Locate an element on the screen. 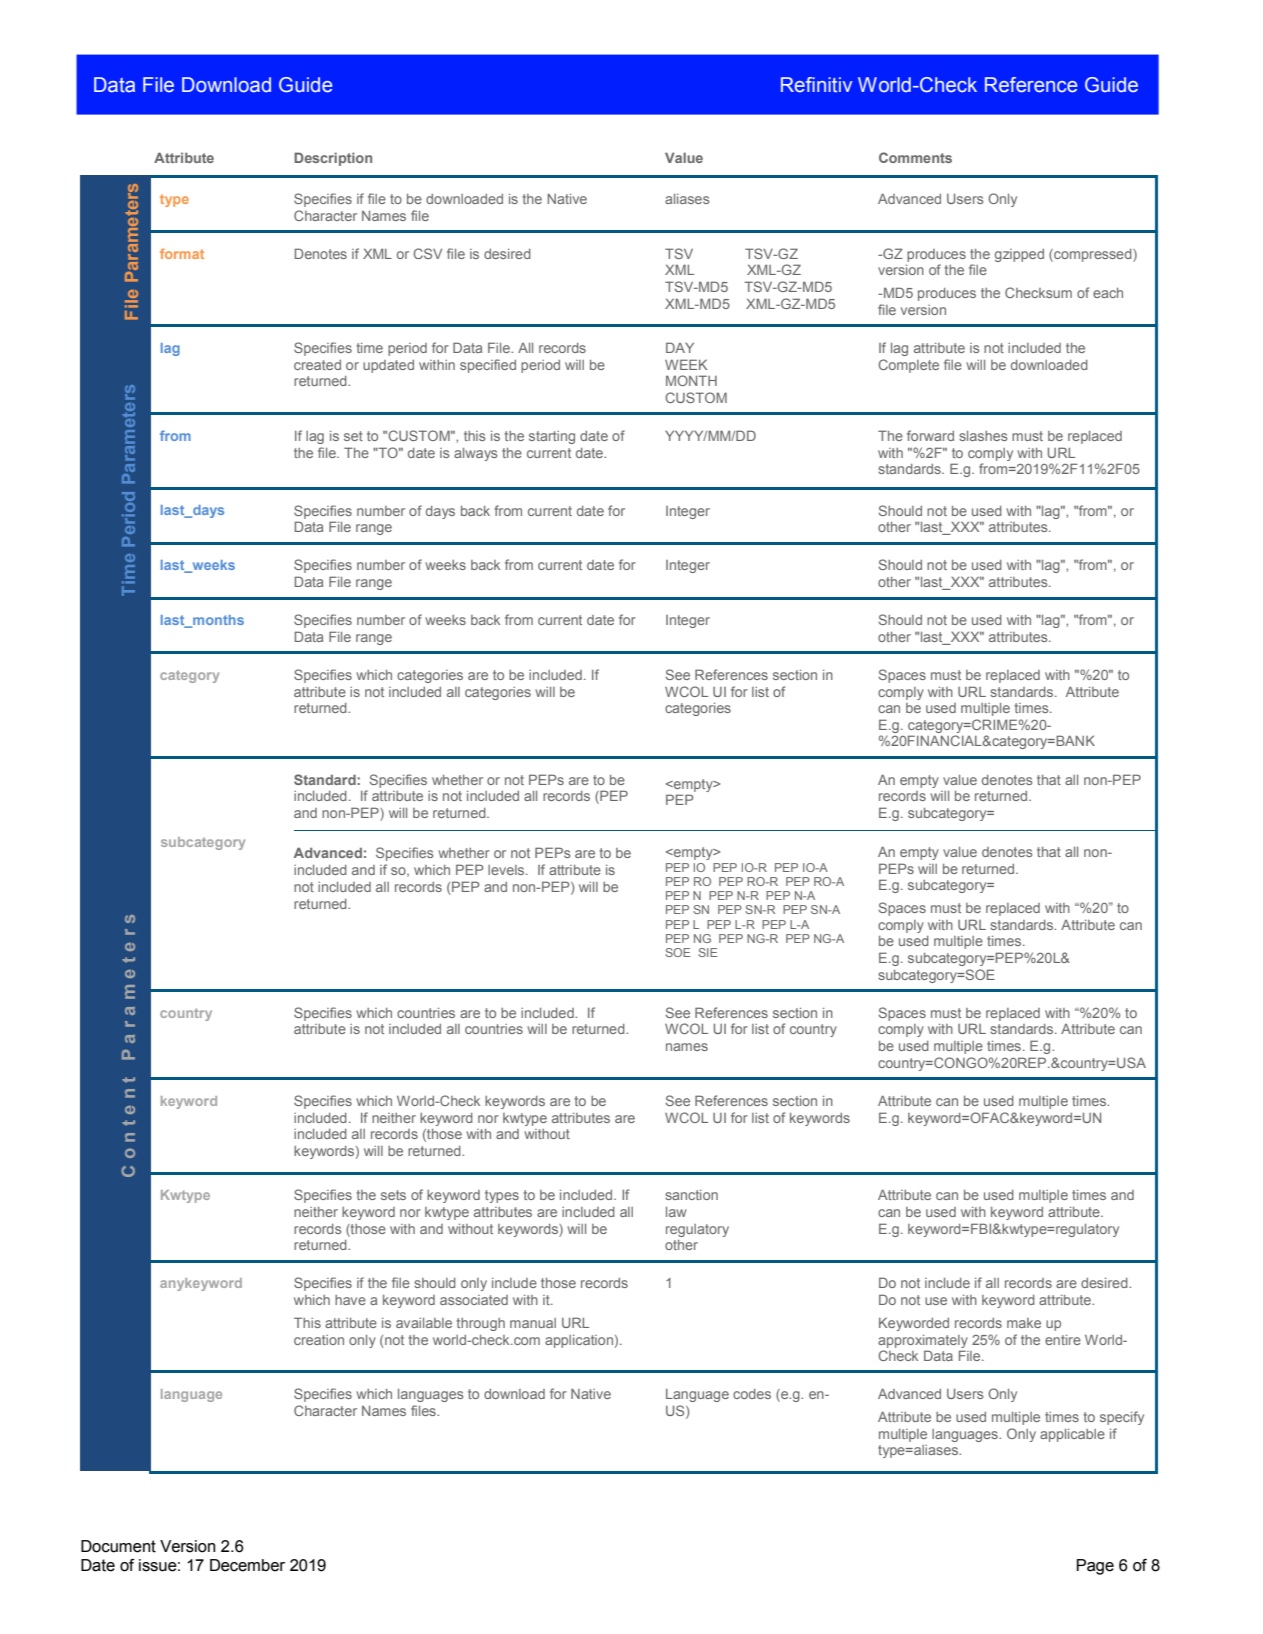 The image size is (1263, 1634). gzipped is located at coordinates (1019, 255).
